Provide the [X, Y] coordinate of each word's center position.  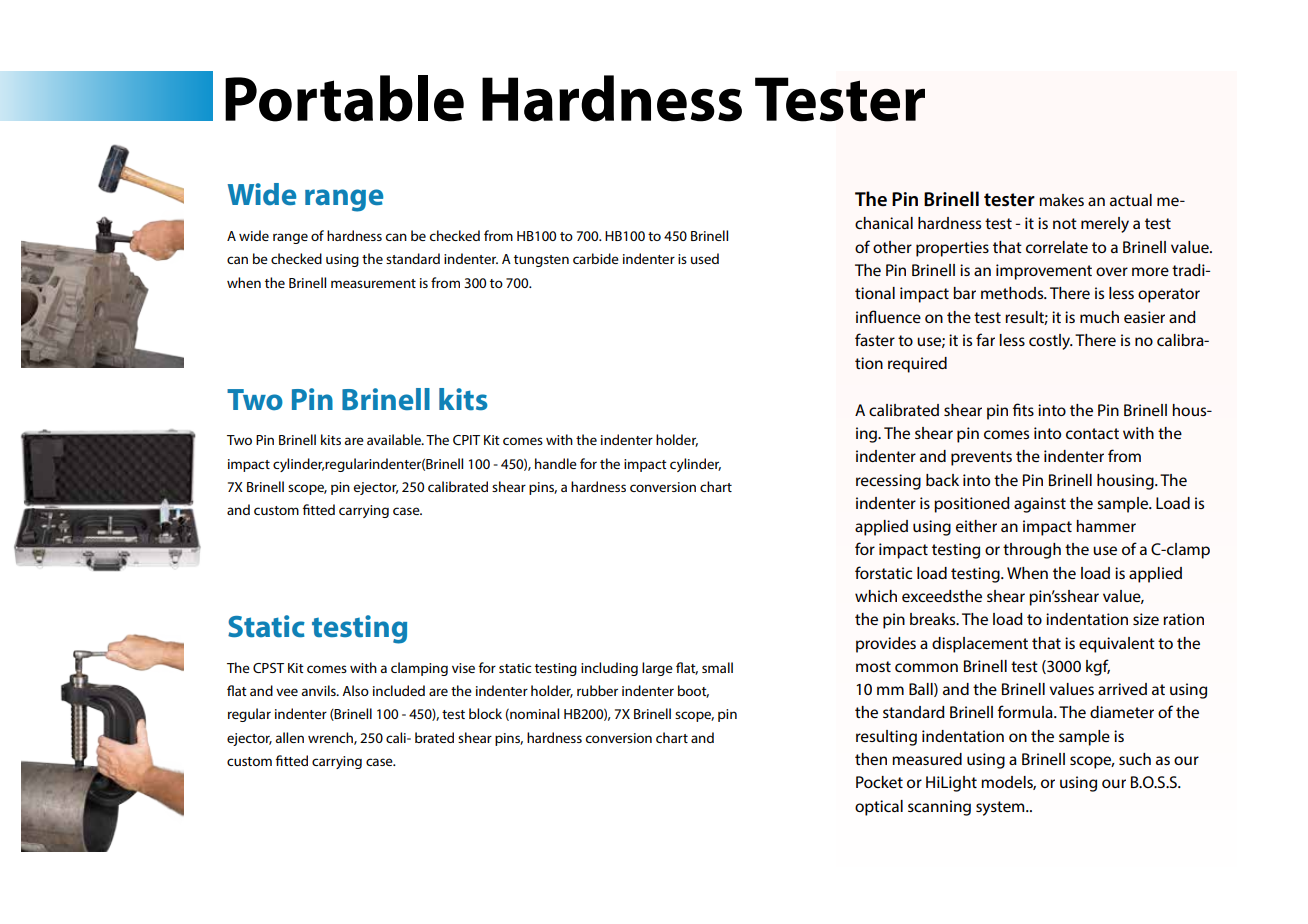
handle [556, 463]
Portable [344, 98]
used [705, 258]
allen [289, 737]
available [395, 439]
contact [1092, 433]
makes [1061, 200]
